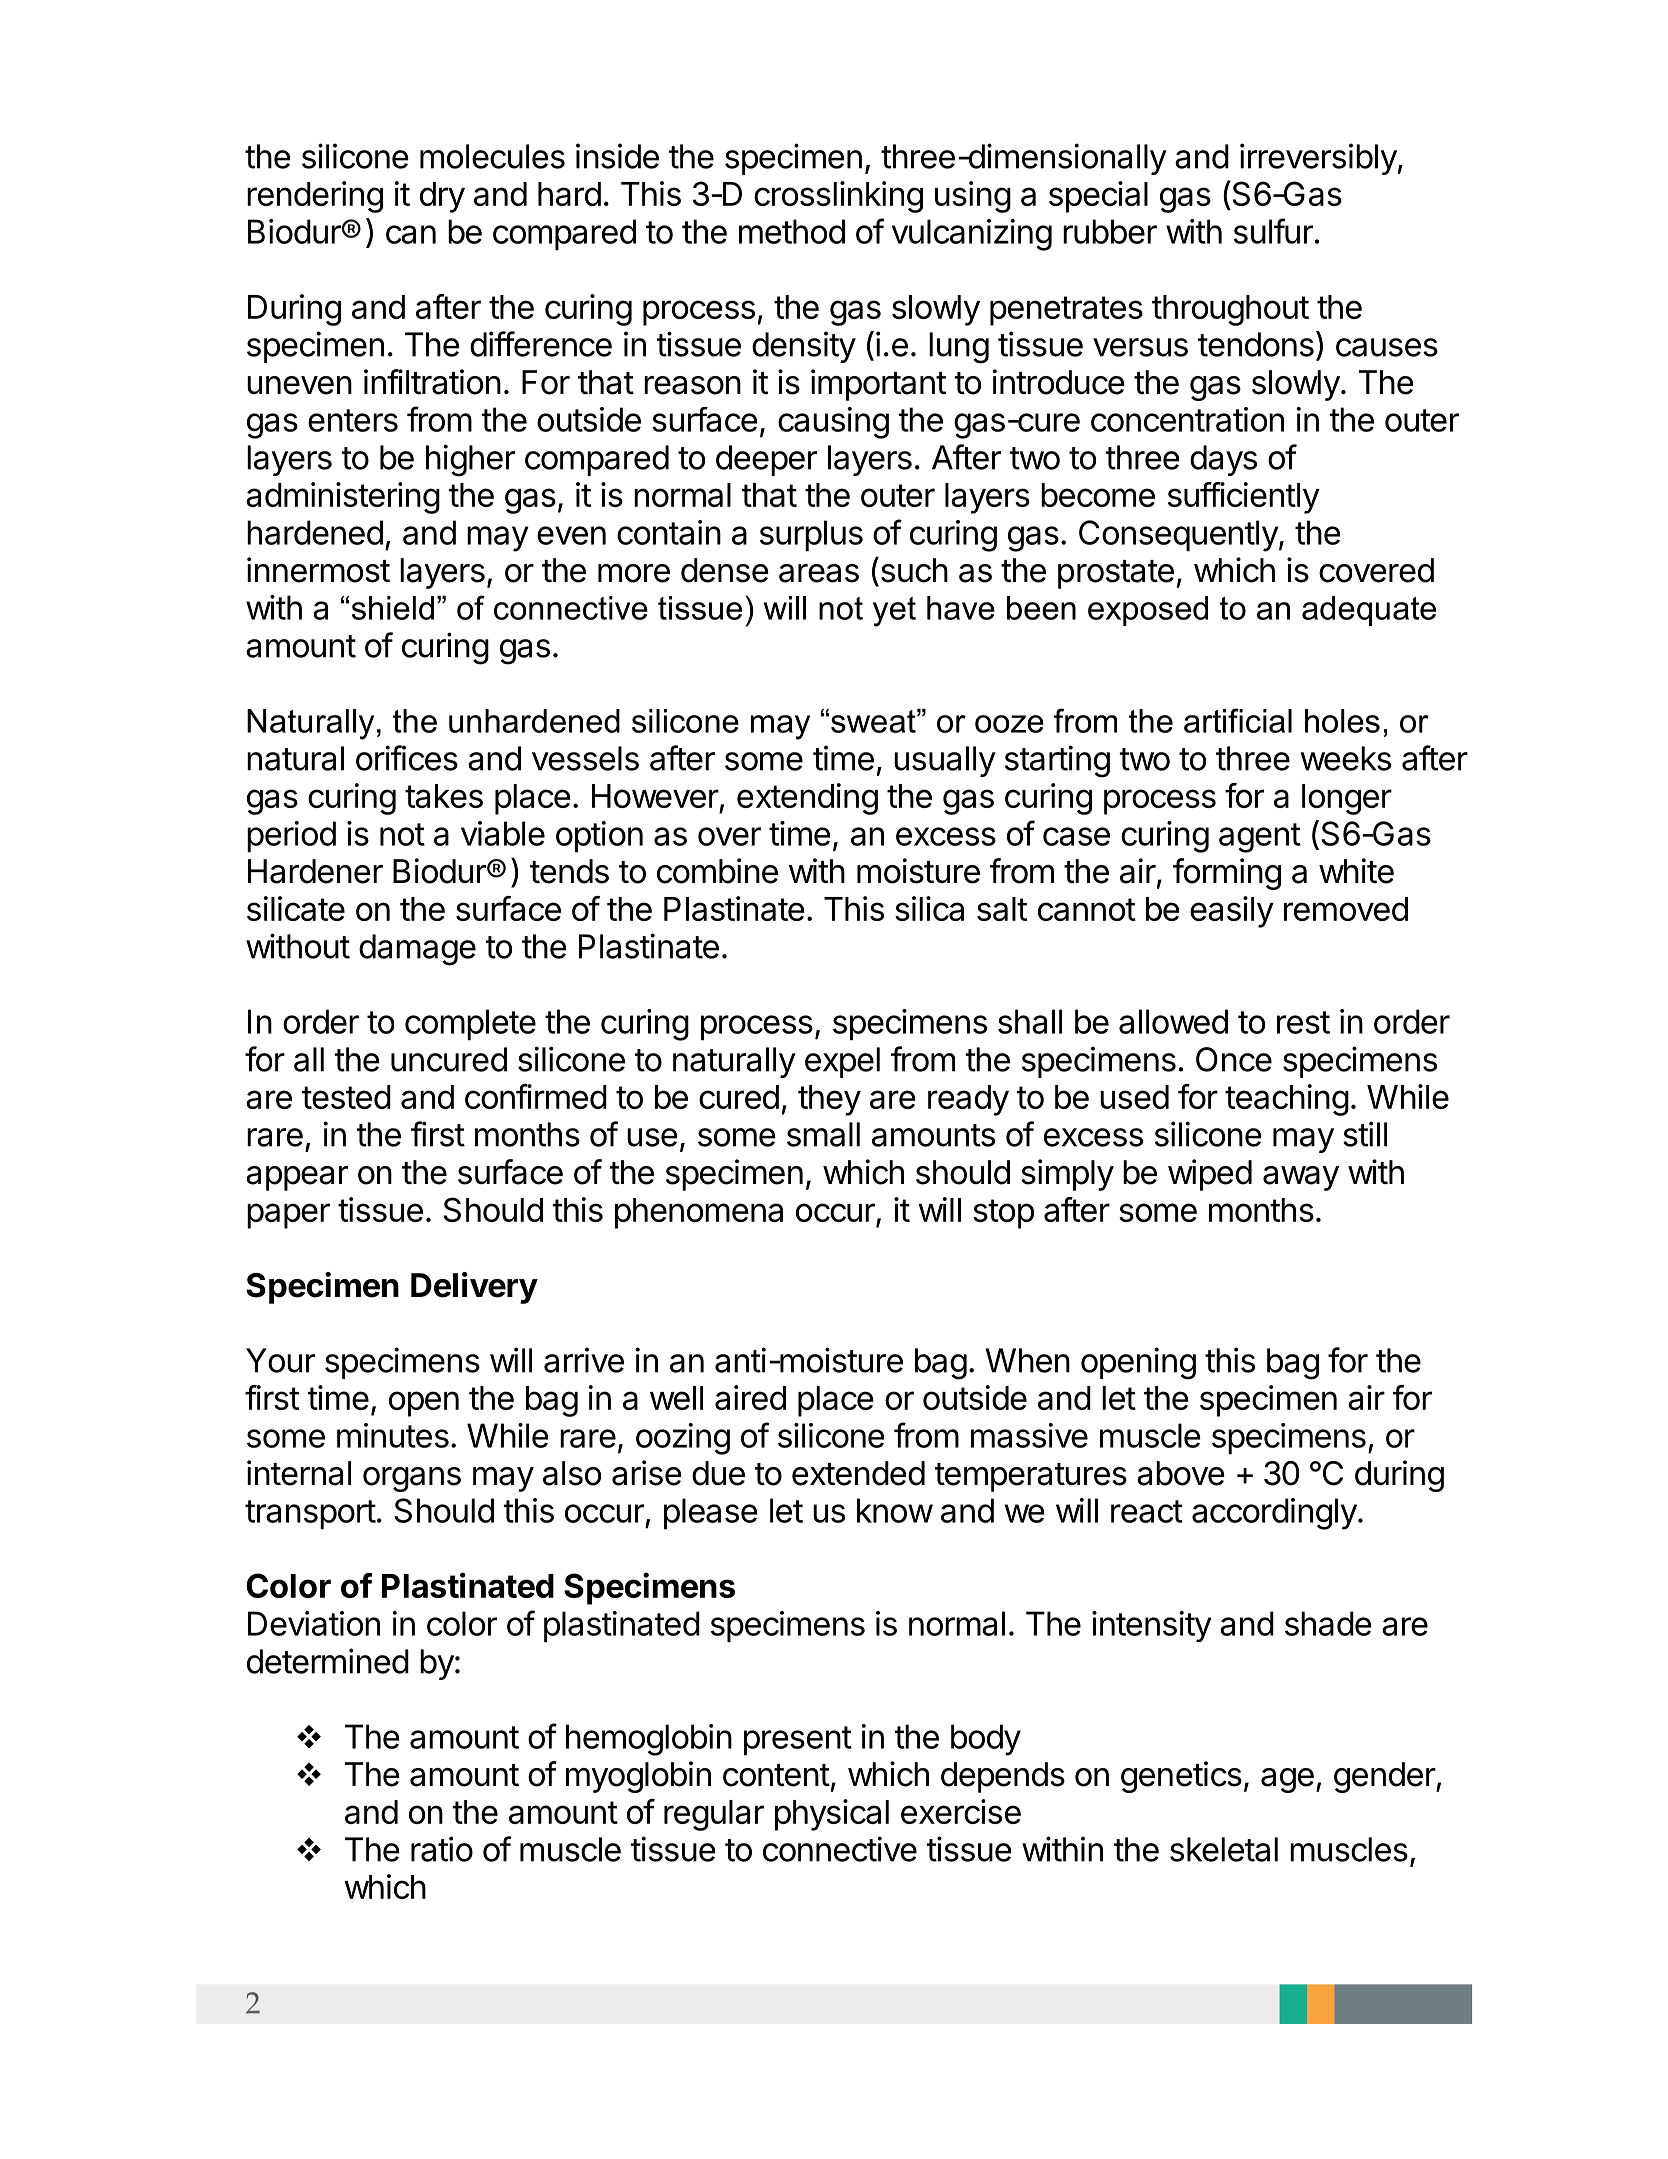 This image has width=1668, height=2159. What do you see at coordinates (328, 1661) in the image?
I see `determined` at bounding box center [328, 1661].
